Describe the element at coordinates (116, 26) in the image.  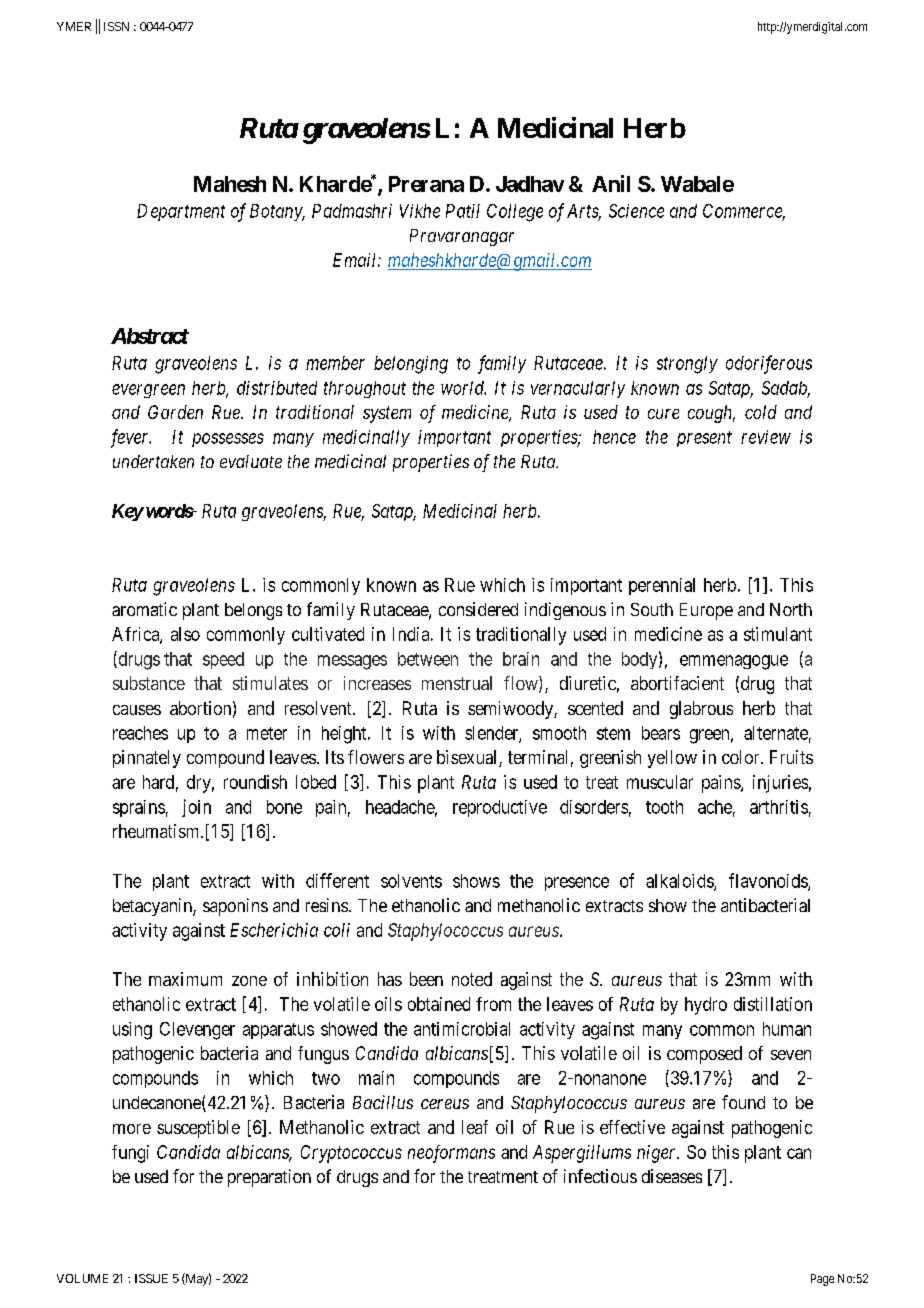
I see `ISSN` at that location.
